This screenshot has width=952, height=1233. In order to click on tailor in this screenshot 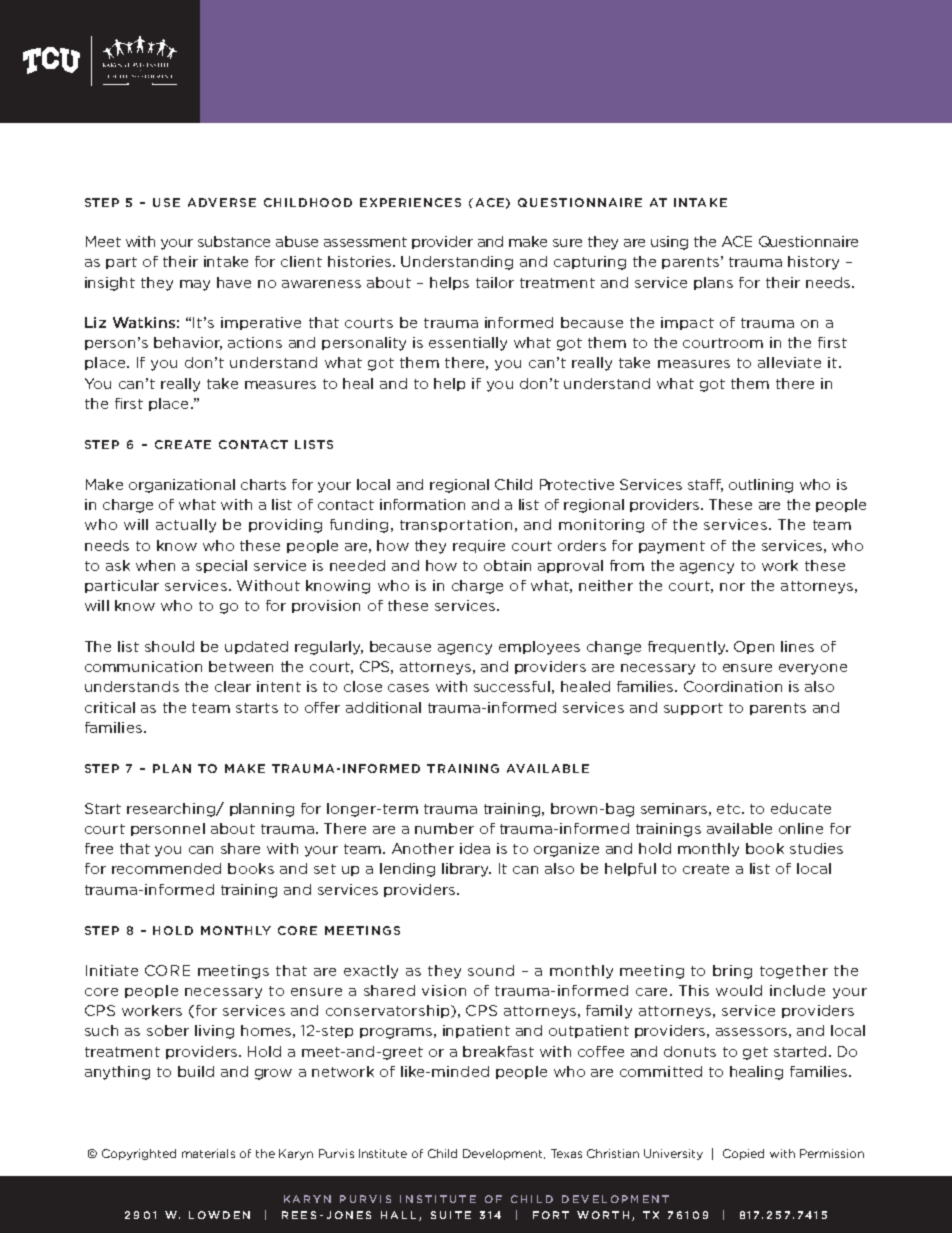, I will do `click(495, 282)`.
